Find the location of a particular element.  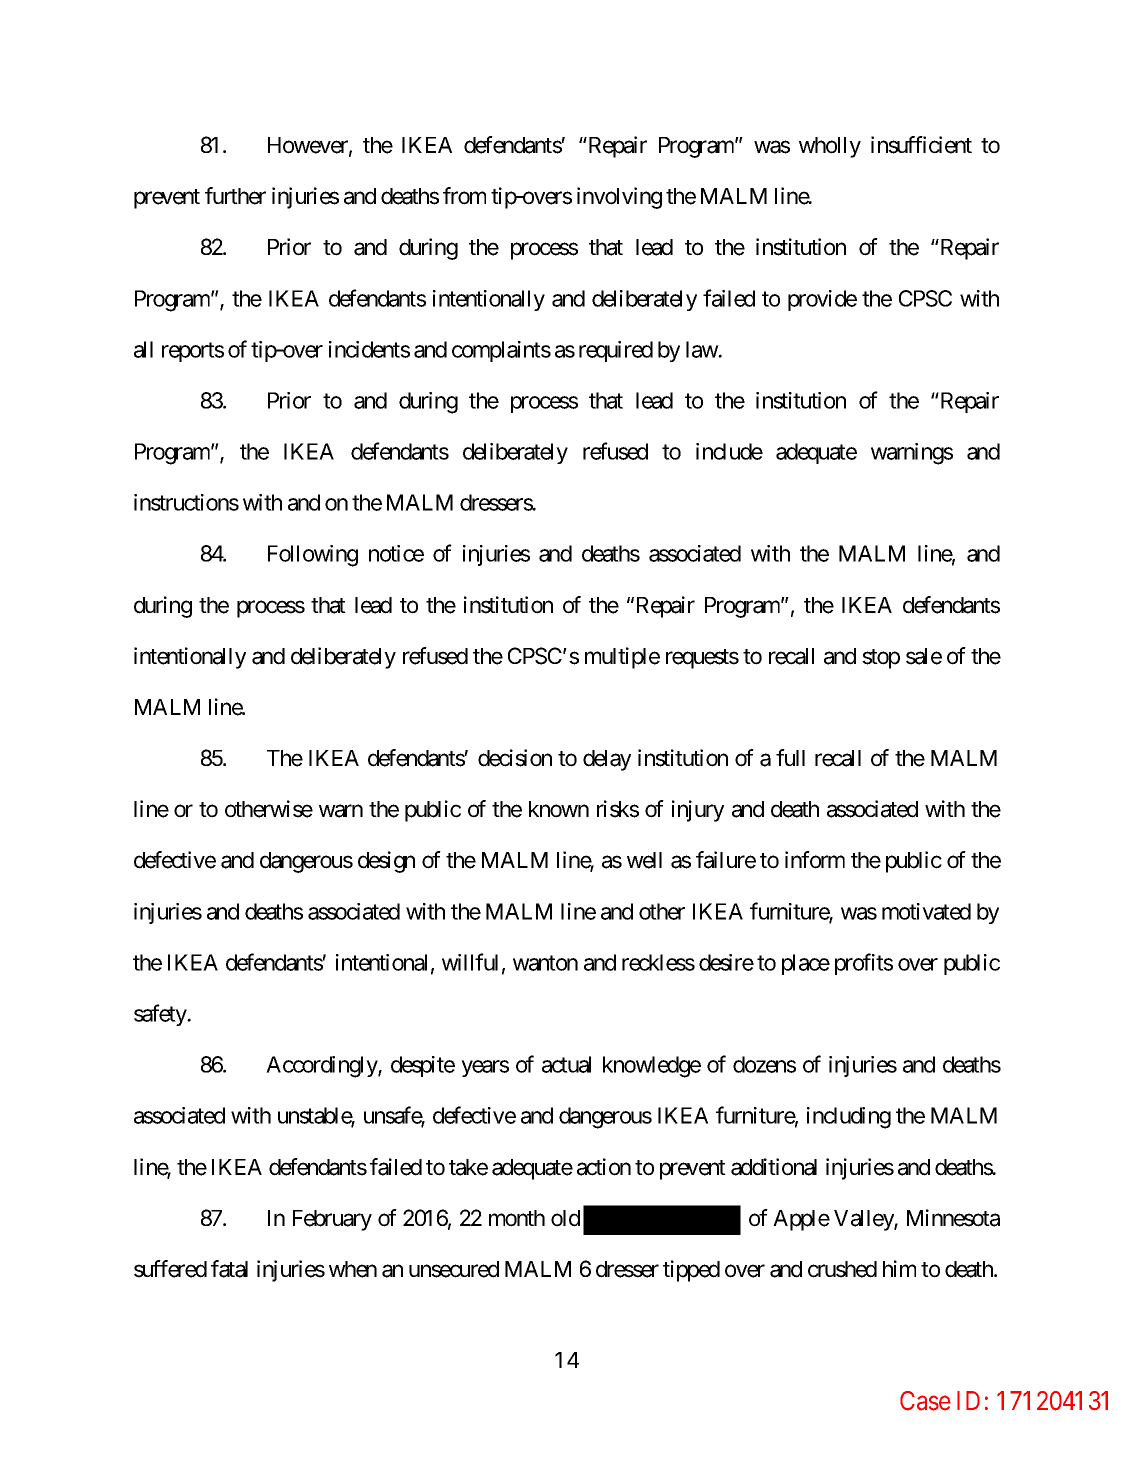

Following is located at coordinates (313, 556).
